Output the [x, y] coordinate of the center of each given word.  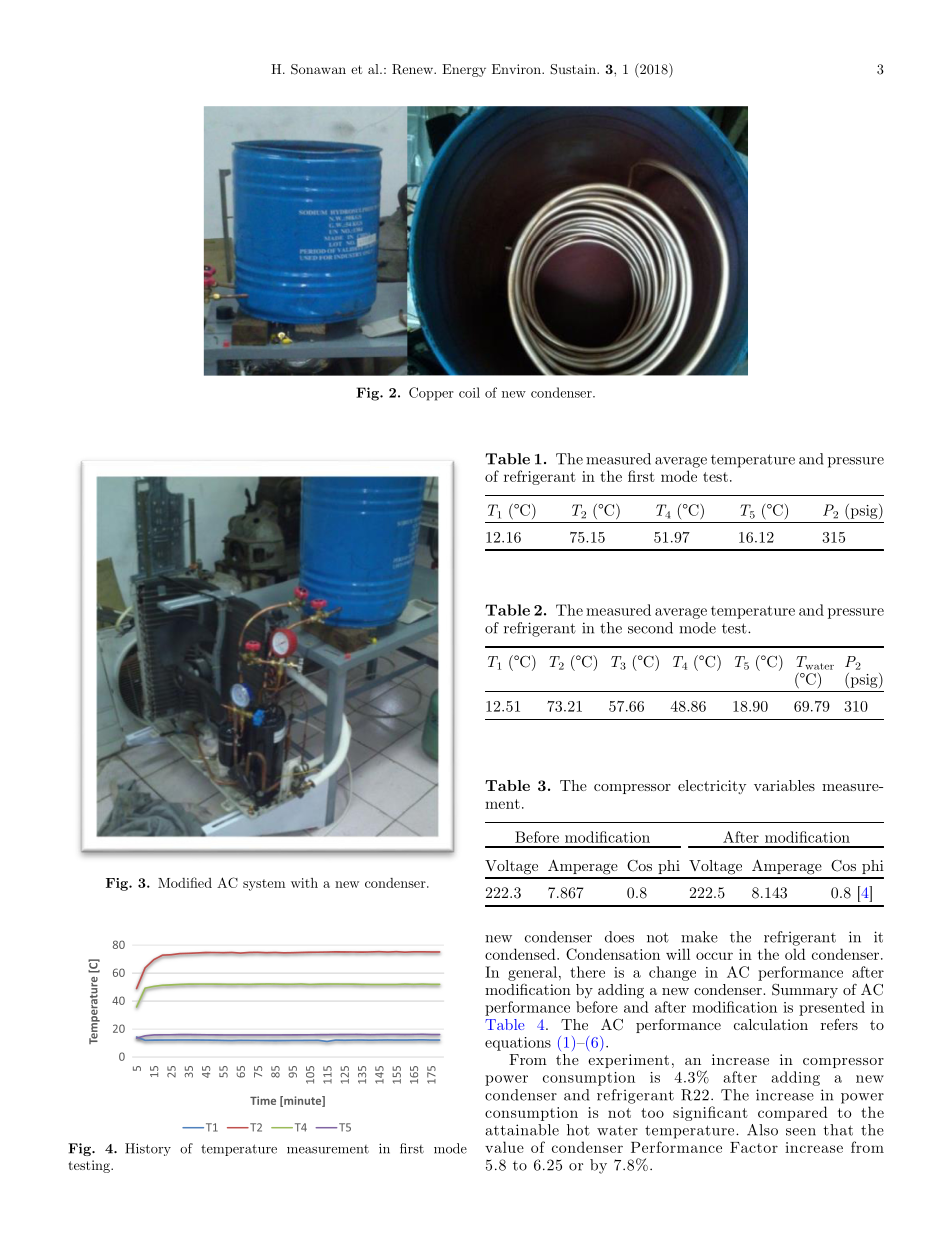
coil [469, 392]
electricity [712, 787]
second [650, 628]
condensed [521, 954]
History [148, 1149]
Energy [464, 70]
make [699, 937]
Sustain [574, 69]
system [264, 885]
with [304, 883]
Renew [413, 69]
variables [784, 785]
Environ [517, 69]
